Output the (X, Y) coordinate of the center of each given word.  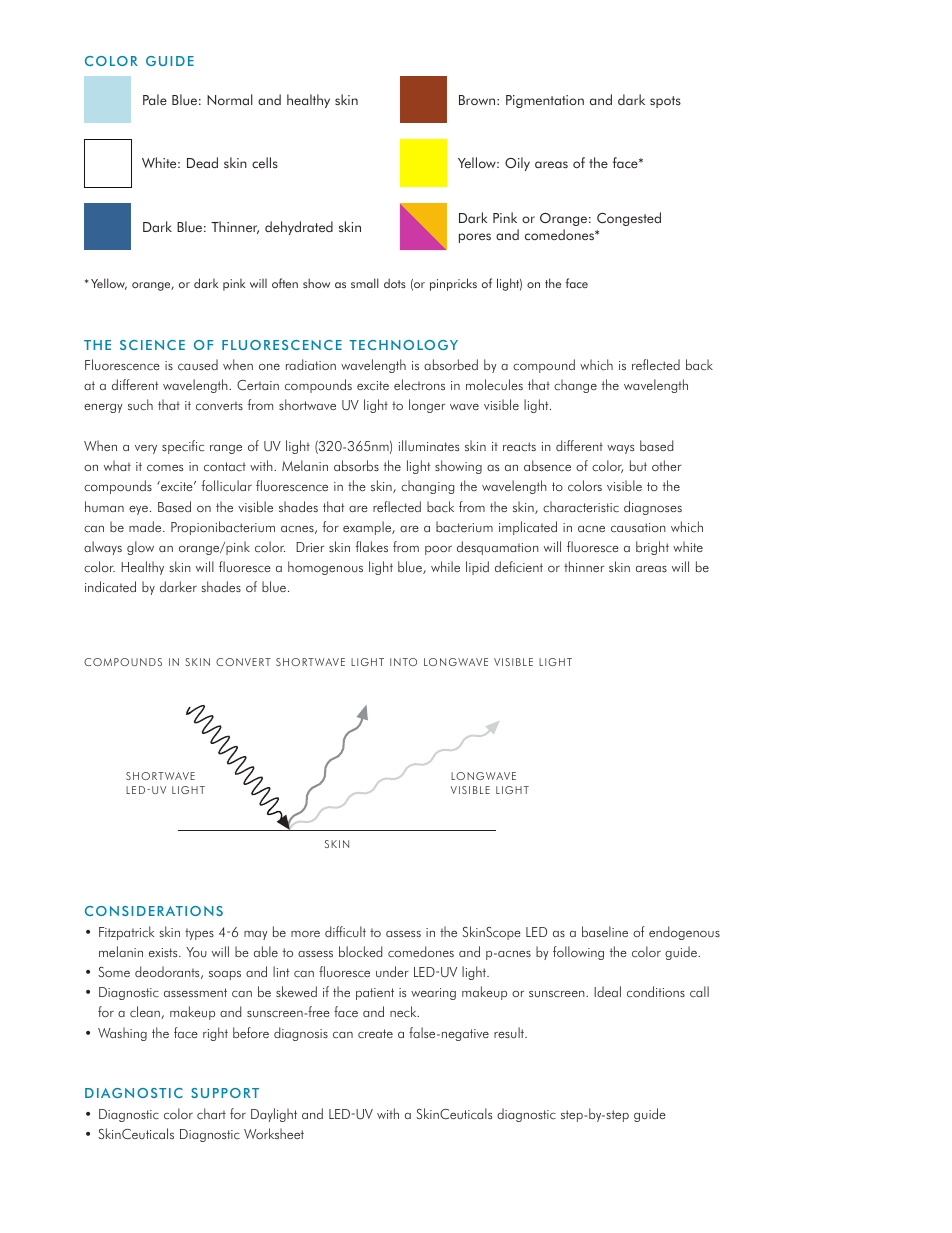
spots (665, 102)
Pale (155, 99)
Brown (478, 100)
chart (211, 1114)
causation (638, 527)
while (445, 566)
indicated (110, 586)
